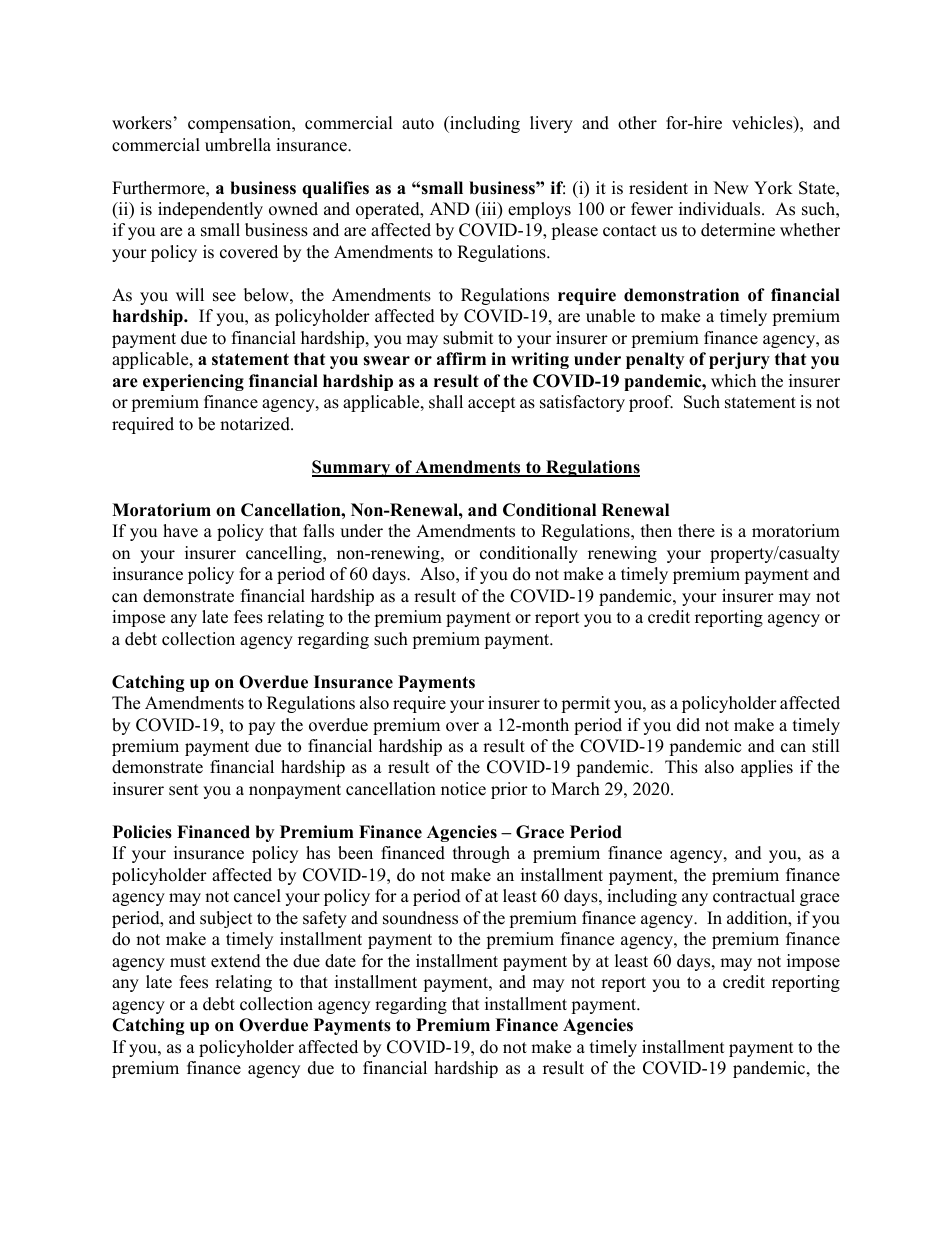 The height and width of the screenshot is (1233, 952). What do you see at coordinates (696, 531) in the screenshot?
I see `there` at bounding box center [696, 531].
